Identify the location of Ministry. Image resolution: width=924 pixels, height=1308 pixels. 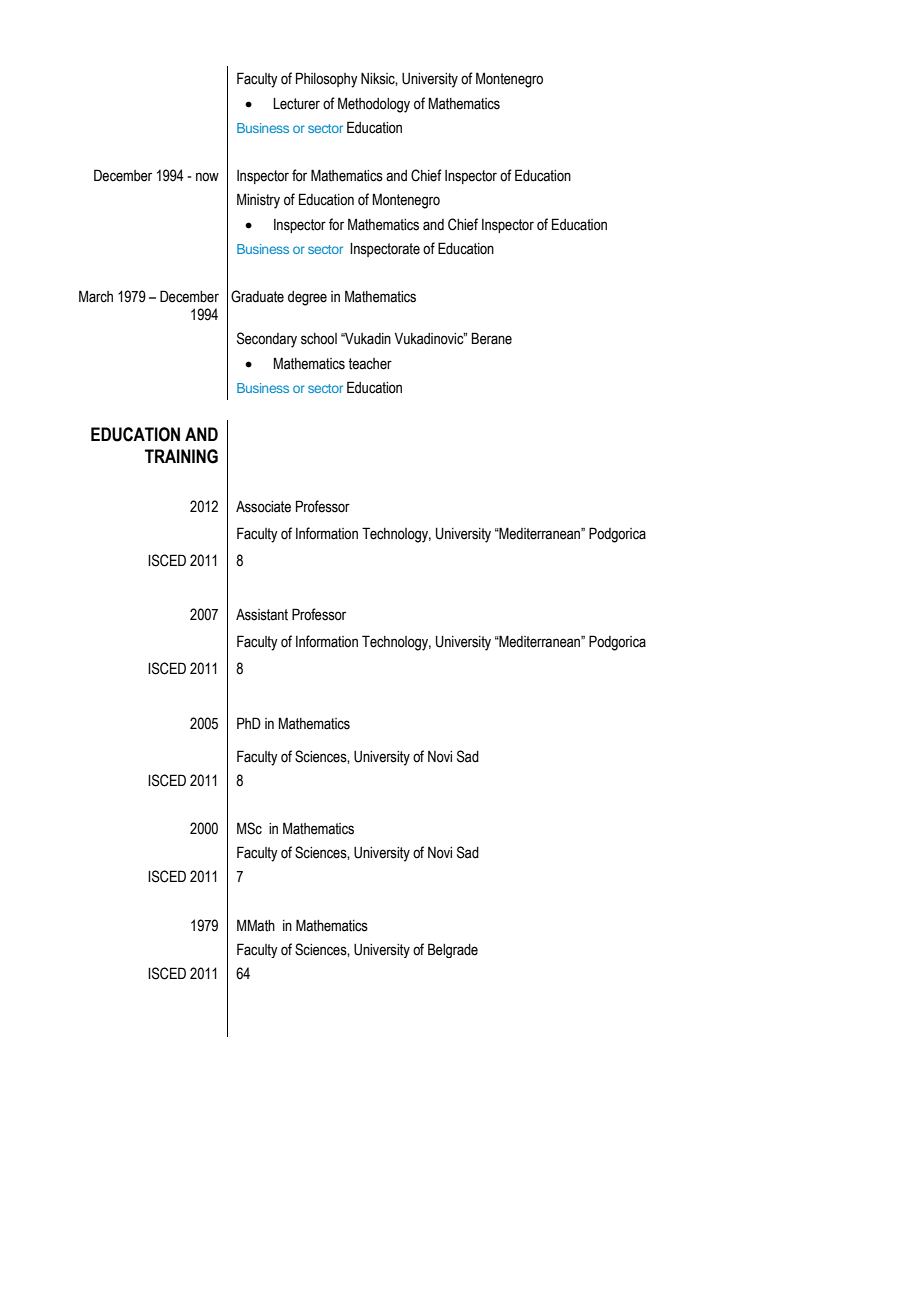
(258, 201).
